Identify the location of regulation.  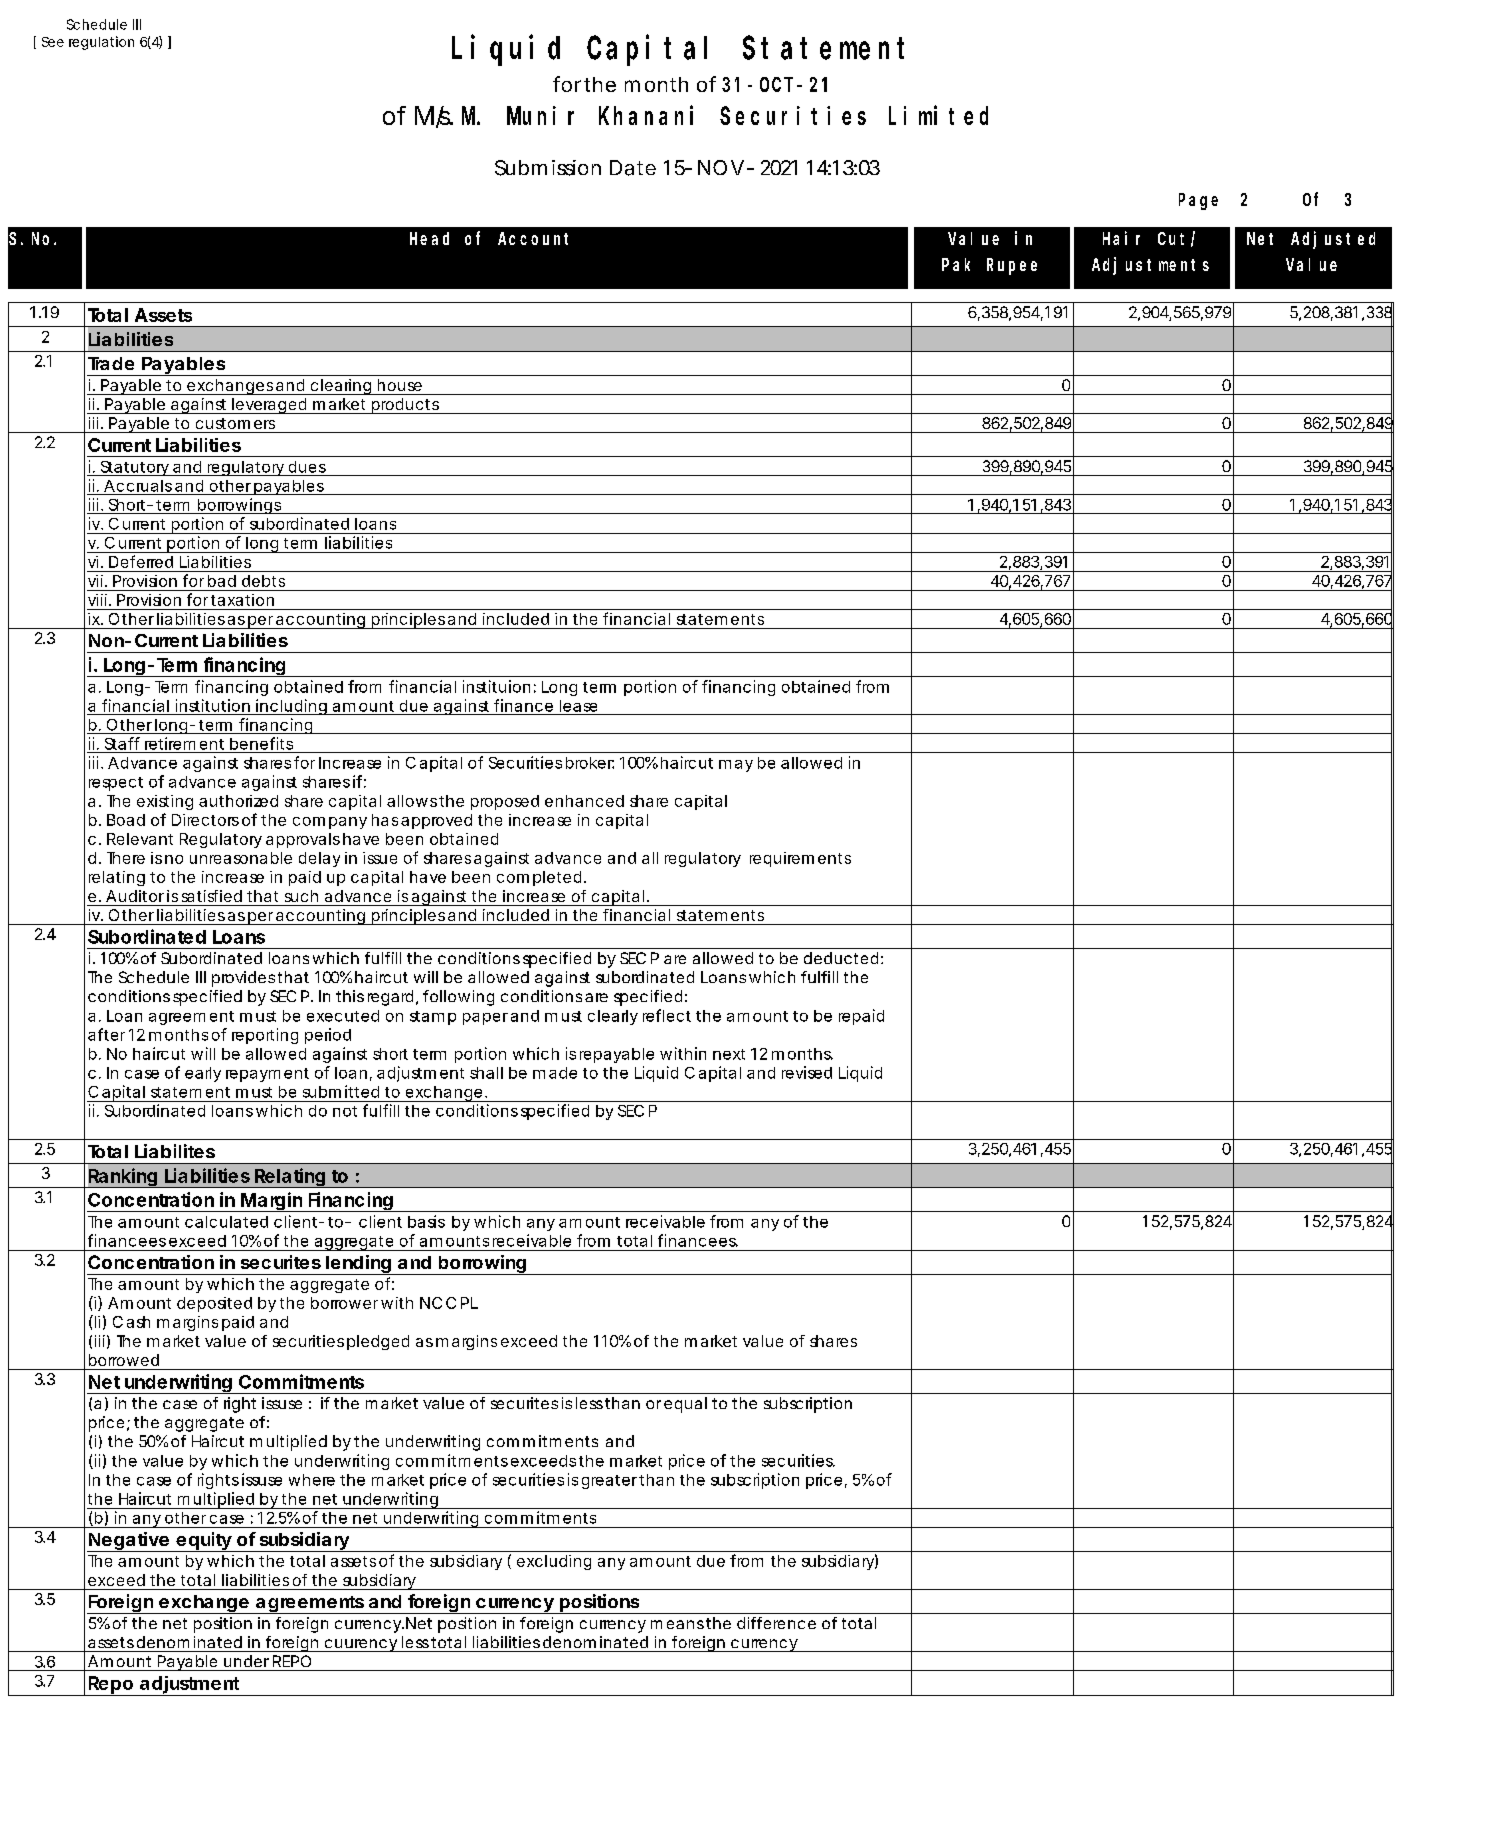
(101, 43).
